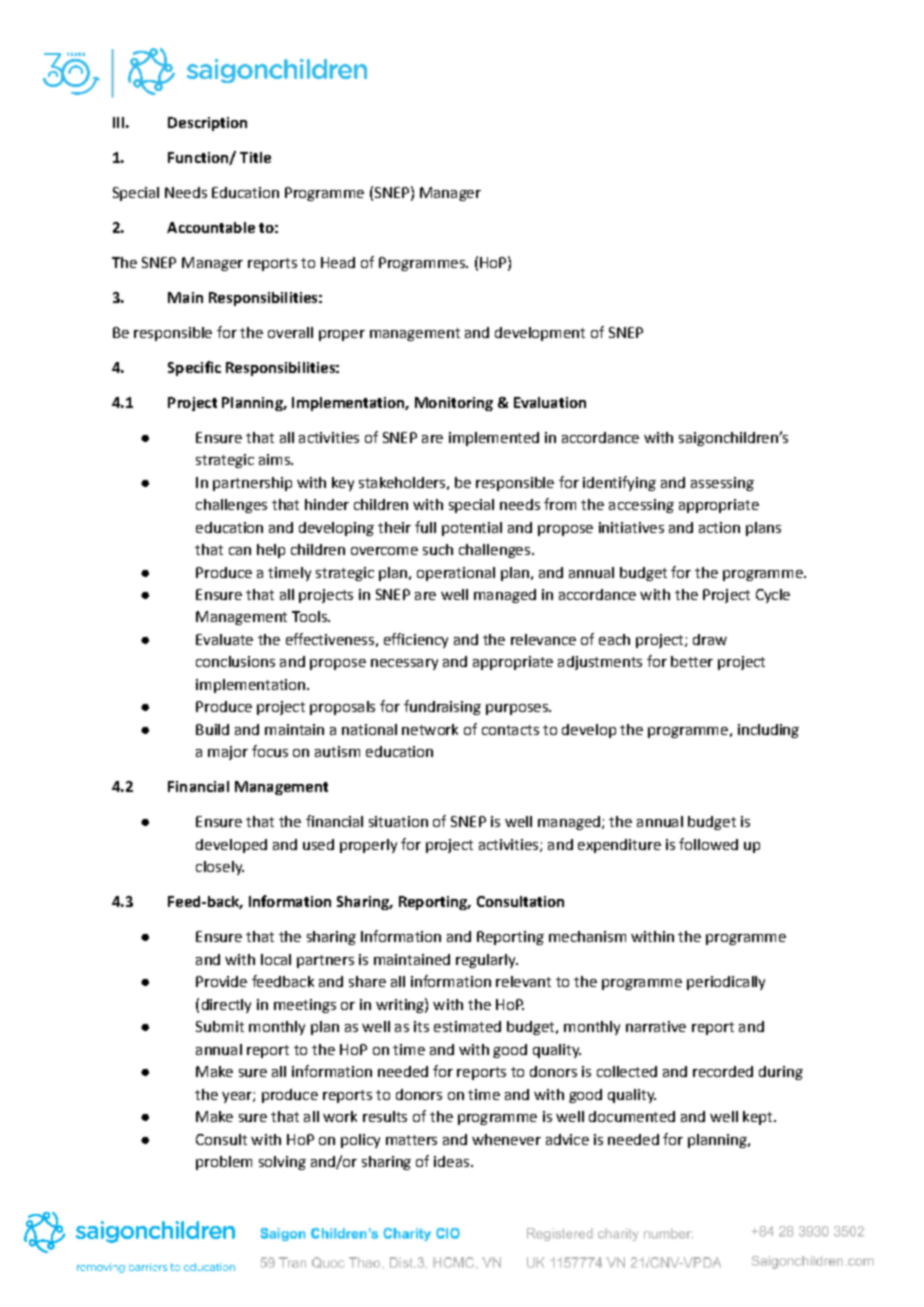 This screenshot has height=1307, width=924. What do you see at coordinates (276, 959) in the screenshot?
I see `local` at bounding box center [276, 959].
